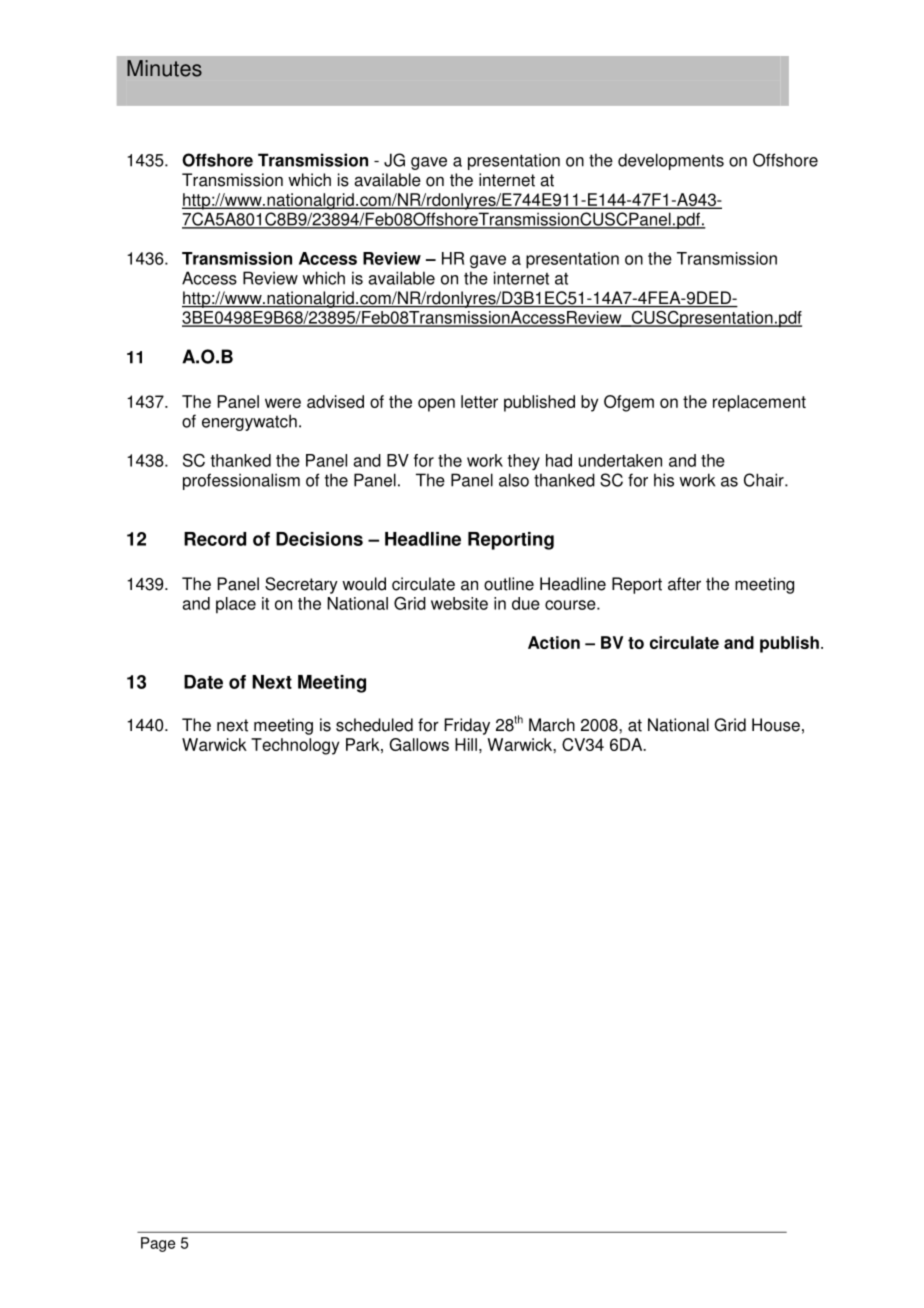 Image resolution: width=924 pixels, height=1308 pixels. Describe the element at coordinates (684, 584) in the screenshot. I see `after` at that location.
